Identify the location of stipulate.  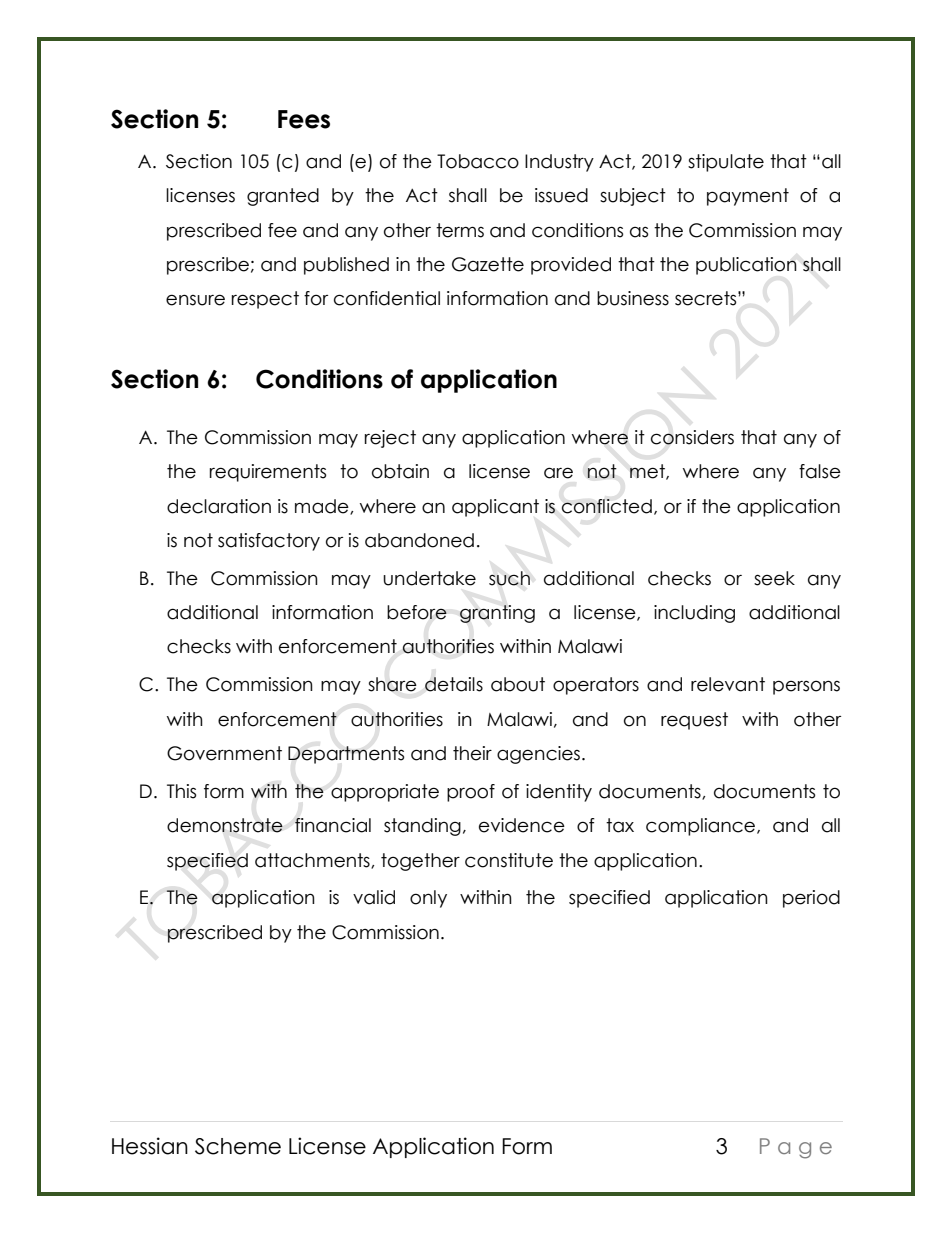
(726, 163).
